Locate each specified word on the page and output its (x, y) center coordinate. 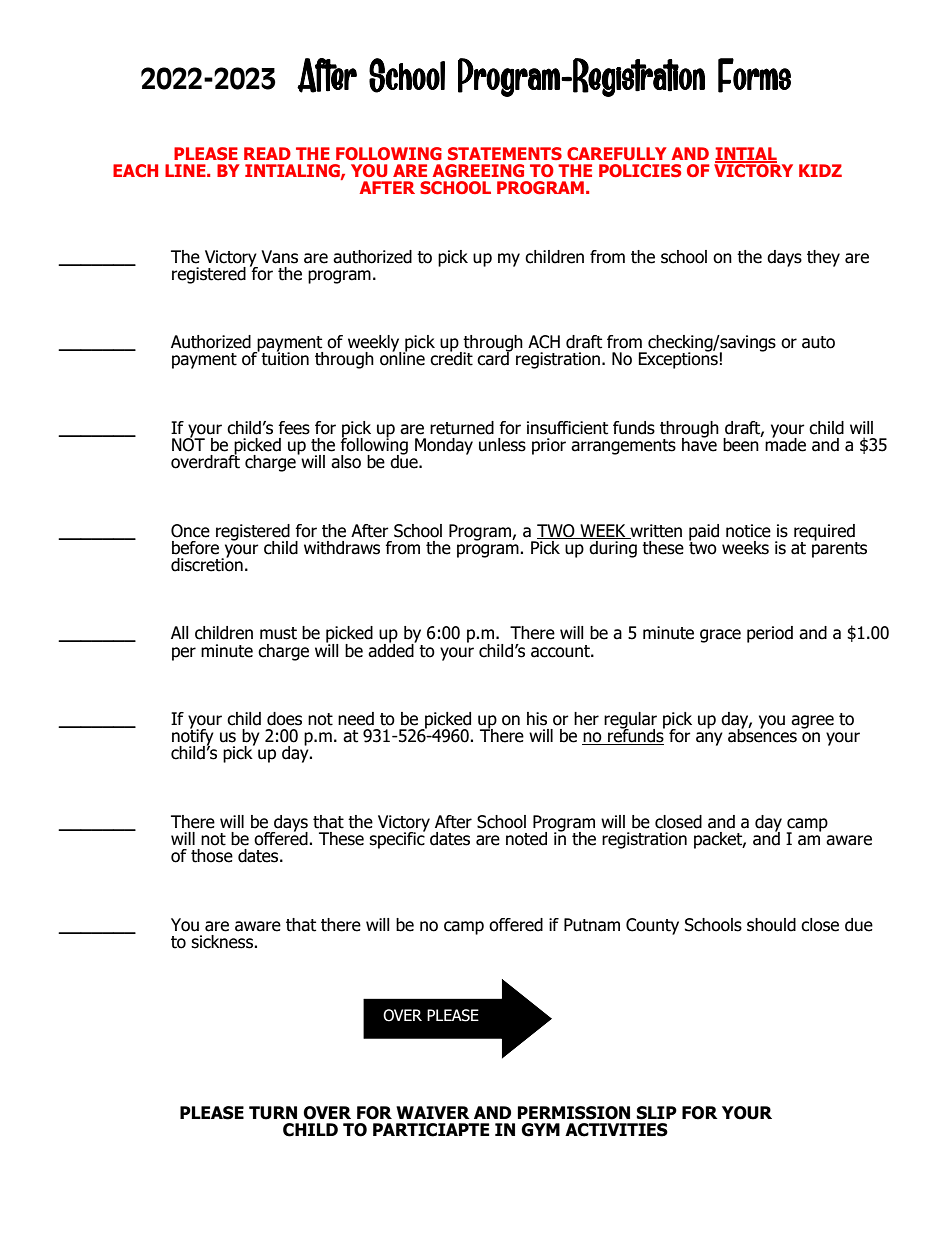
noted (526, 839)
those (212, 856)
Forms (754, 75)
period (770, 634)
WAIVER (433, 1112)
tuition (285, 358)
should (771, 925)
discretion (207, 563)
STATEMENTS (505, 153)
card (494, 358)
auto (818, 342)
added (392, 649)
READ (267, 153)
